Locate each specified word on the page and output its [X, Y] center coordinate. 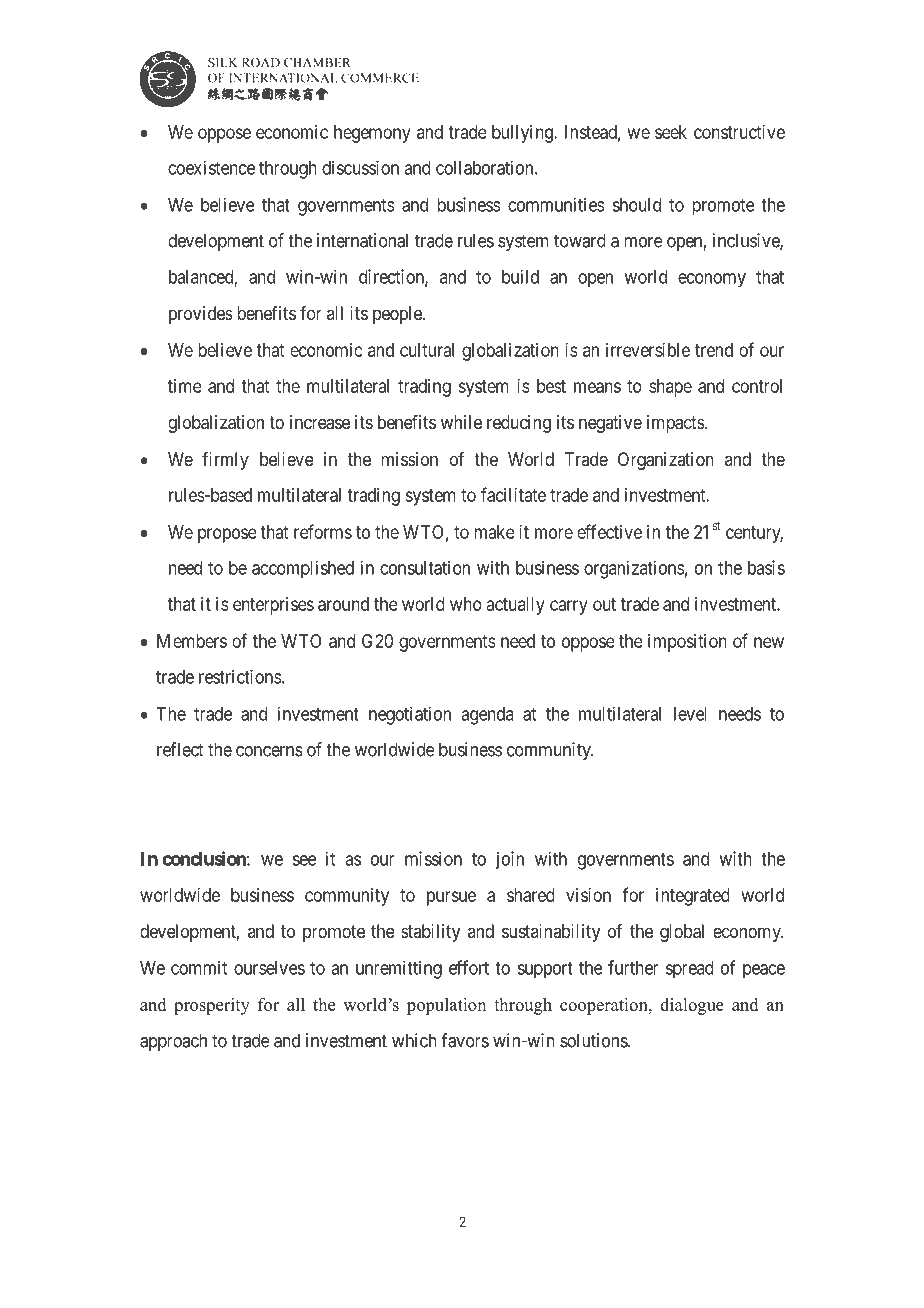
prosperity [212, 1006]
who [466, 604]
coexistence [211, 168]
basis [766, 567]
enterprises [273, 606]
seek [671, 132]
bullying [523, 134]
